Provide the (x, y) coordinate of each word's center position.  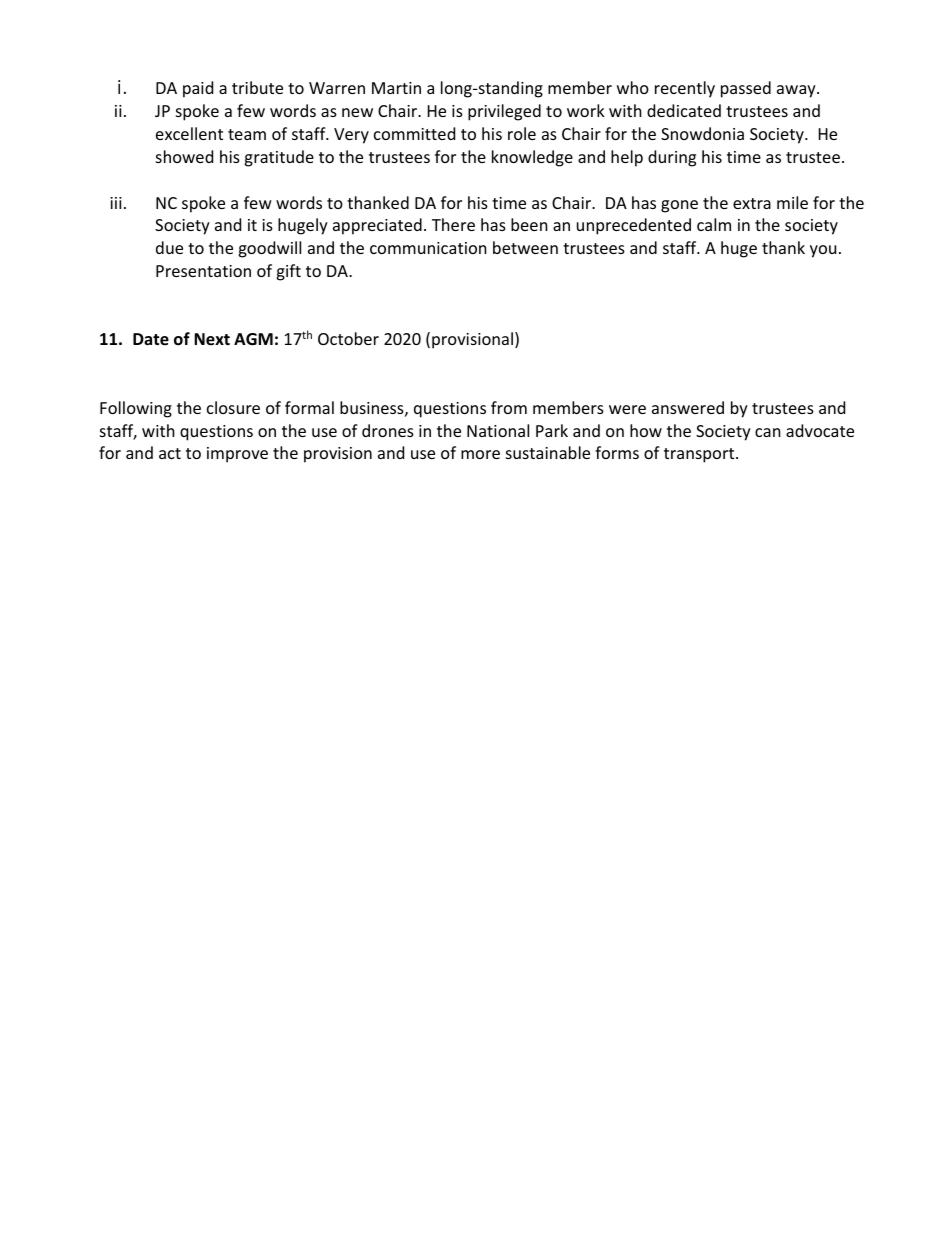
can (768, 432)
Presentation (203, 271)
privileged (504, 112)
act (170, 453)
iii (116, 203)
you (823, 251)
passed (746, 89)
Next (212, 339)
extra (752, 203)
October (348, 338)
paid (198, 89)
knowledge (532, 158)
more (480, 454)
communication (428, 248)
